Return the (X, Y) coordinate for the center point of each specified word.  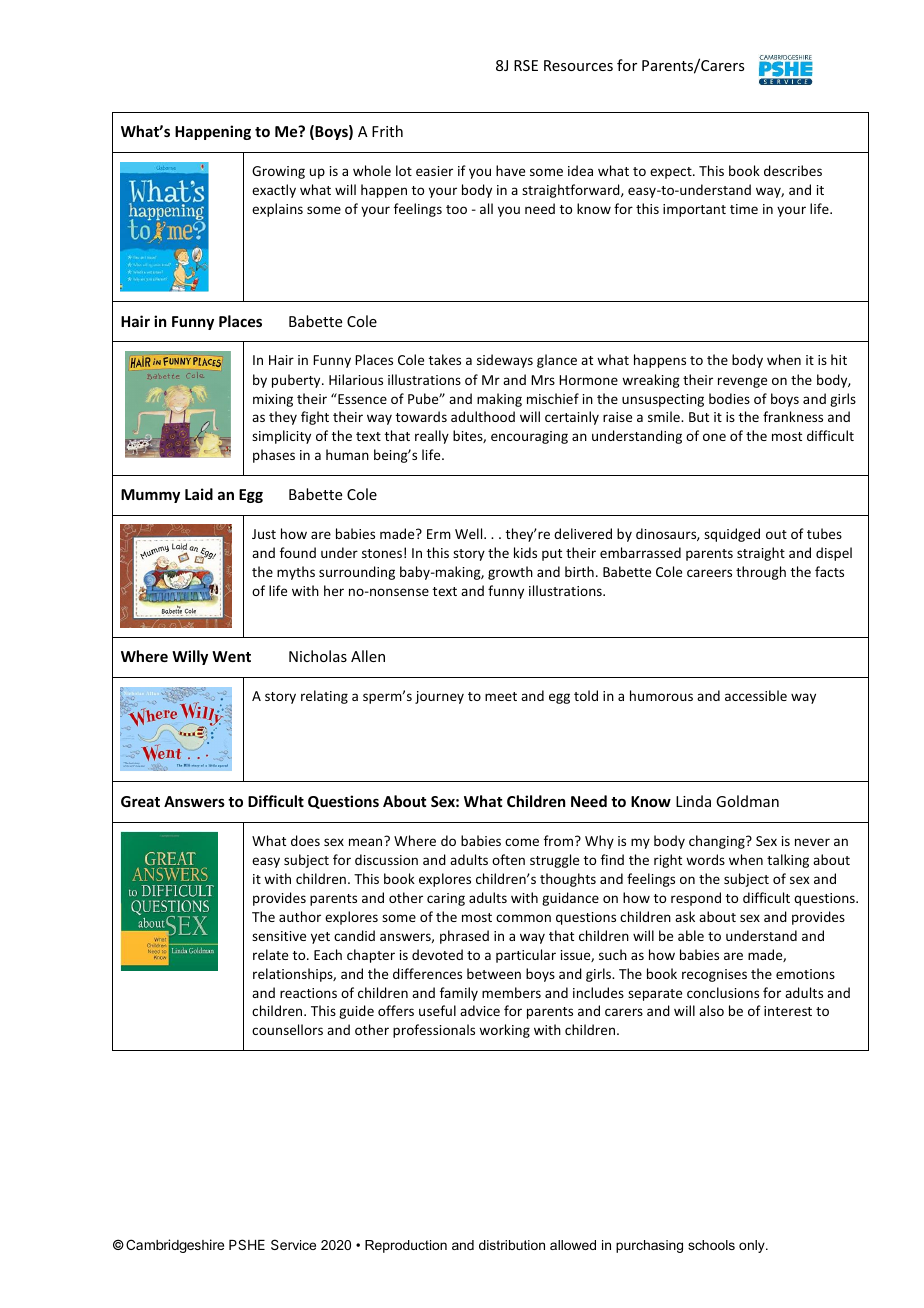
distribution (512, 1245)
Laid (199, 494)
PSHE (247, 1244)
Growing (278, 172)
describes (793, 170)
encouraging (529, 437)
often (508, 859)
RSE (526, 65)
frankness (793, 416)
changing (718, 842)
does (305, 840)
